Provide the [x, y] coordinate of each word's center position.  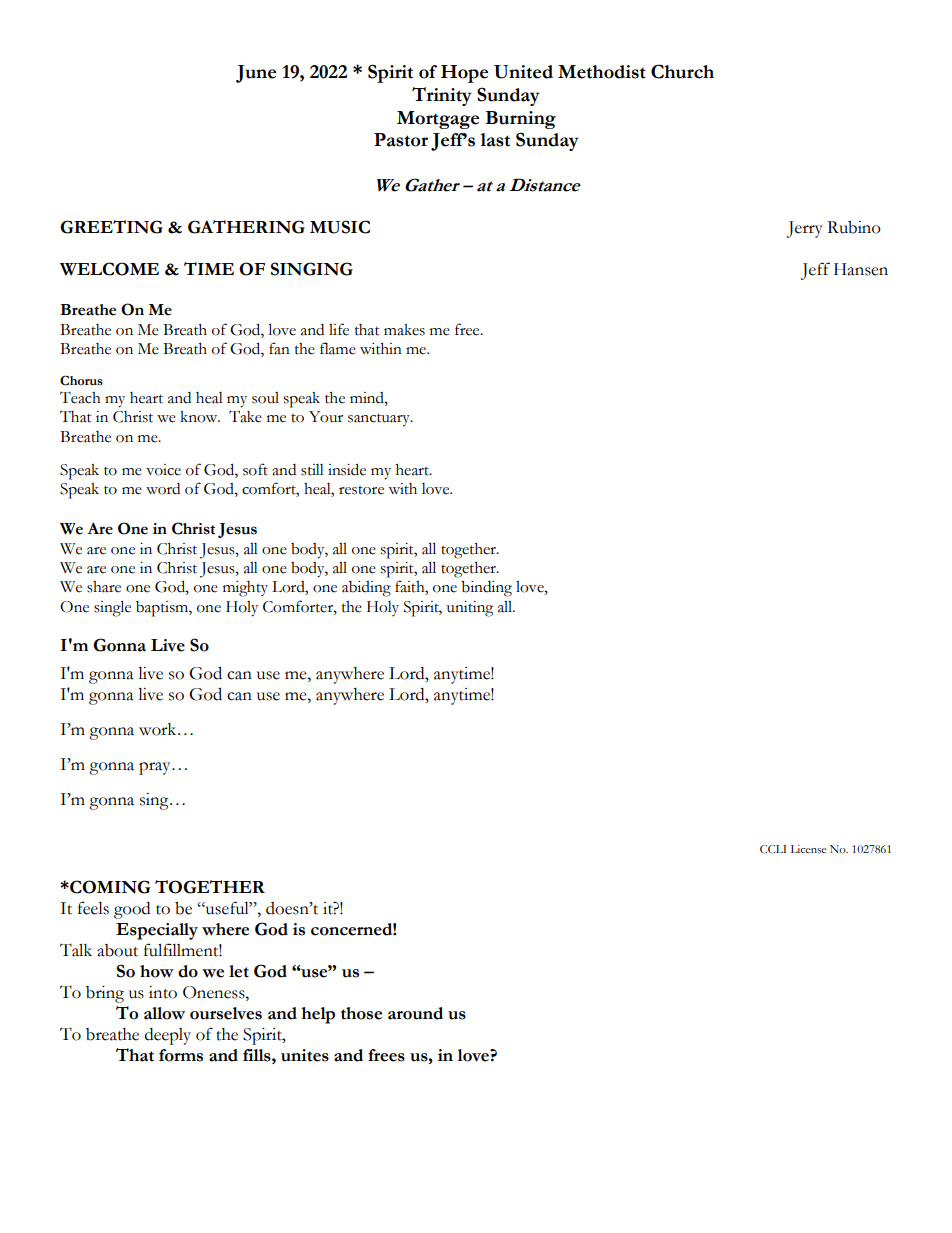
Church [682, 71]
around [415, 1013]
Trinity [442, 96]
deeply [168, 1036]
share [104, 587]
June [256, 74]
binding [486, 589]
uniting [470, 609]
